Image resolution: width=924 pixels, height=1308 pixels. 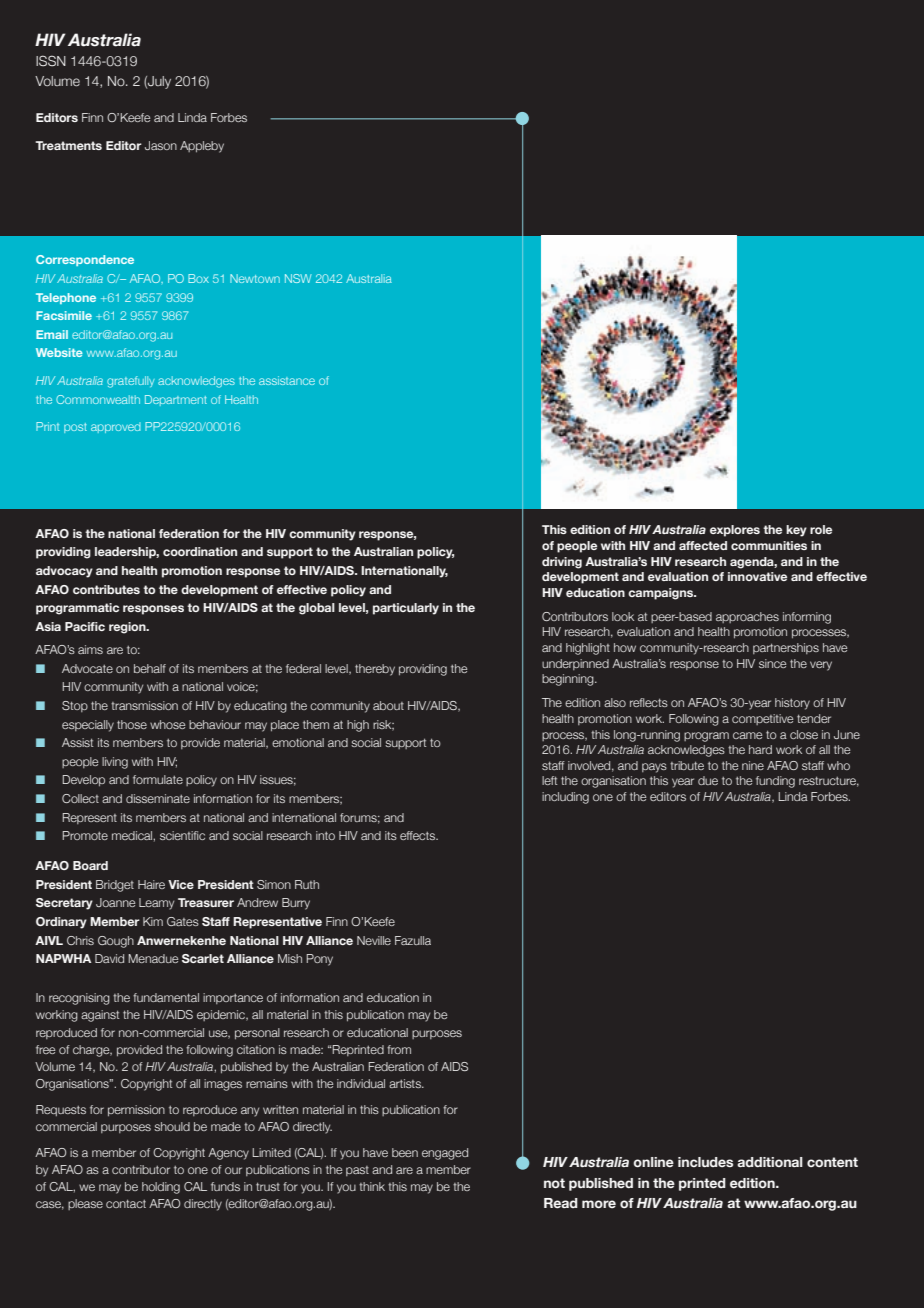 What do you see at coordinates (198, 278) in the screenshot?
I see `Box` at bounding box center [198, 278].
